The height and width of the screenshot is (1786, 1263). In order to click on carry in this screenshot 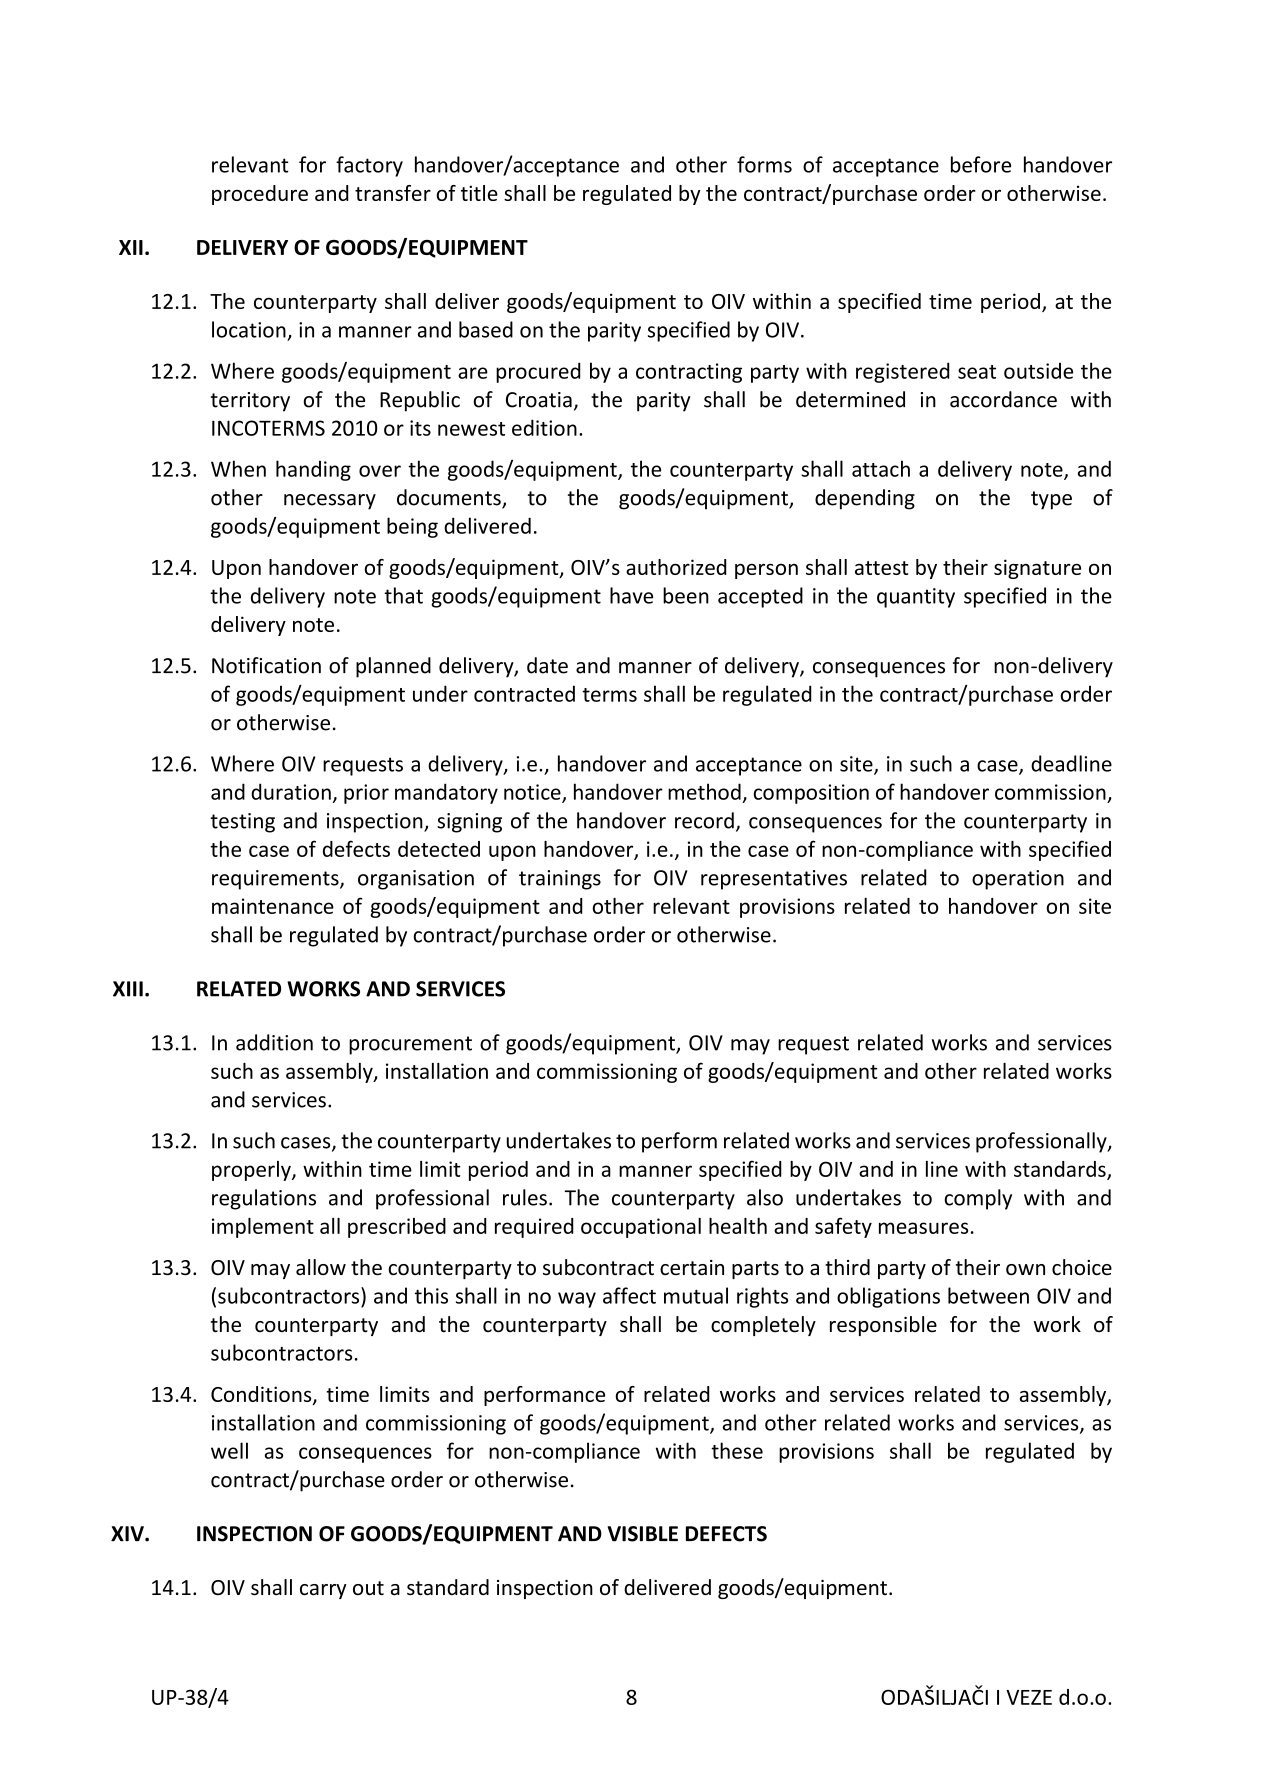, I will do `click(323, 1591)`.
